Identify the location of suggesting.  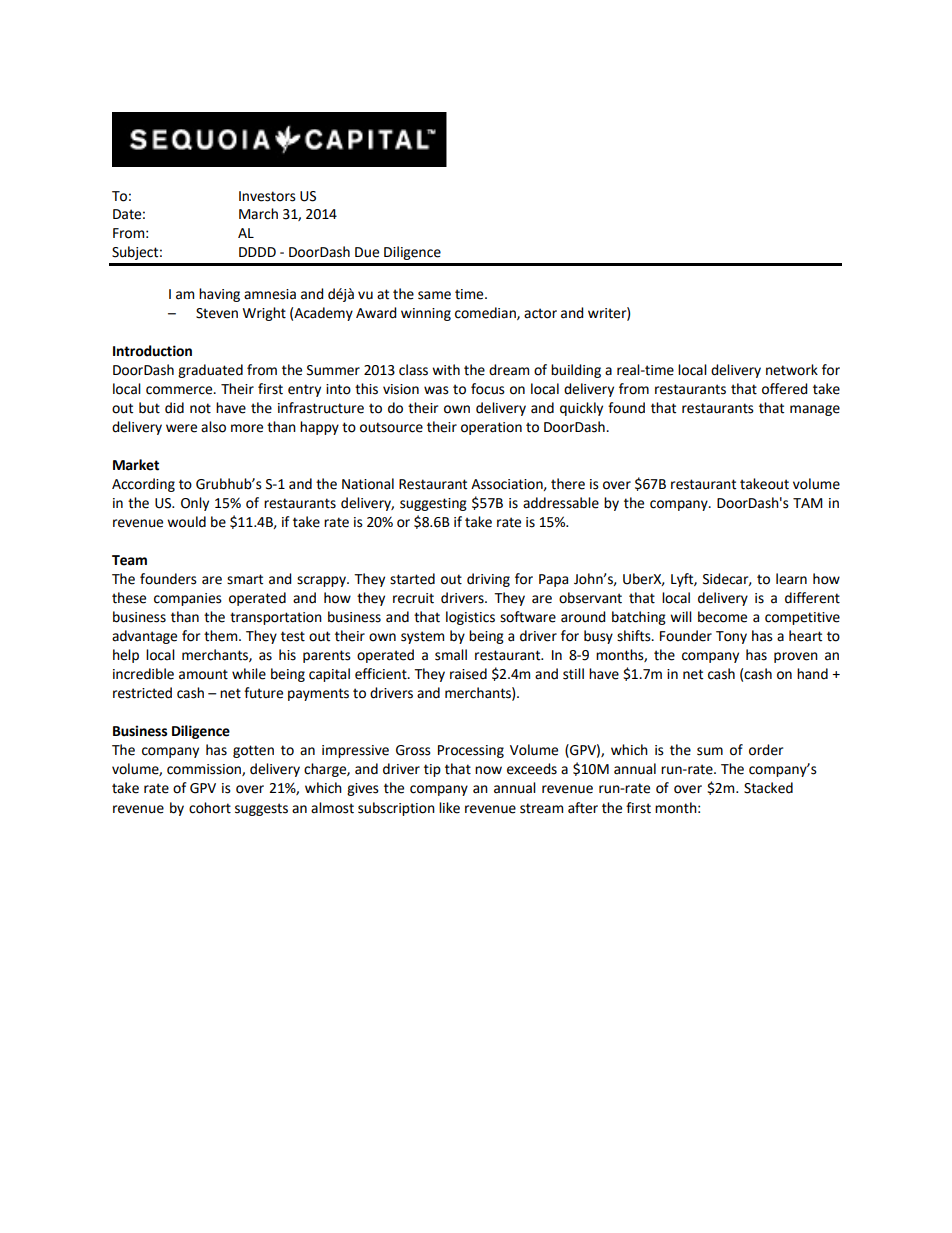
(433, 504).
